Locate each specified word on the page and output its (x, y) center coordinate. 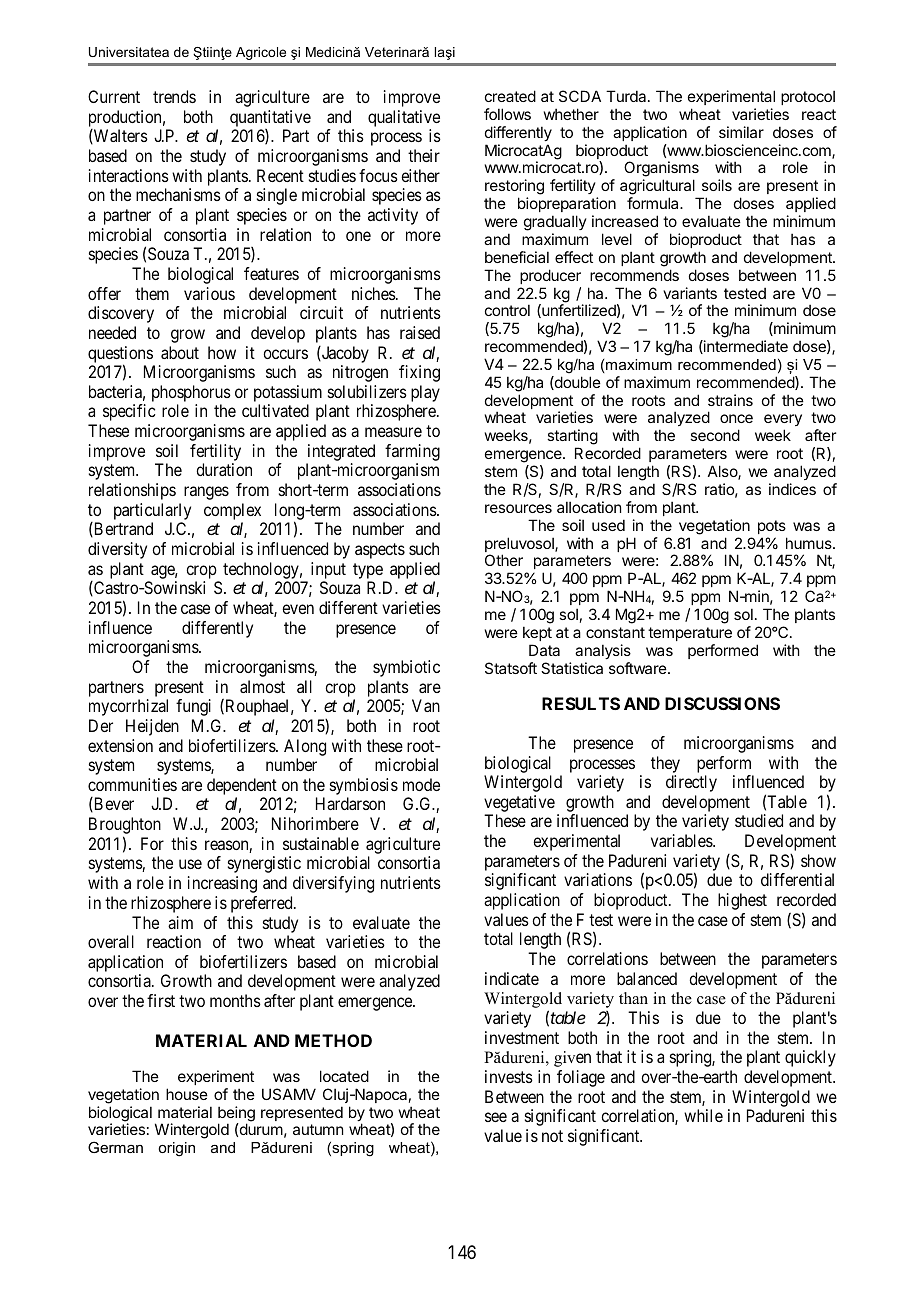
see (496, 1117)
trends (174, 96)
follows (507, 114)
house (187, 1094)
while (703, 1115)
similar (741, 132)
